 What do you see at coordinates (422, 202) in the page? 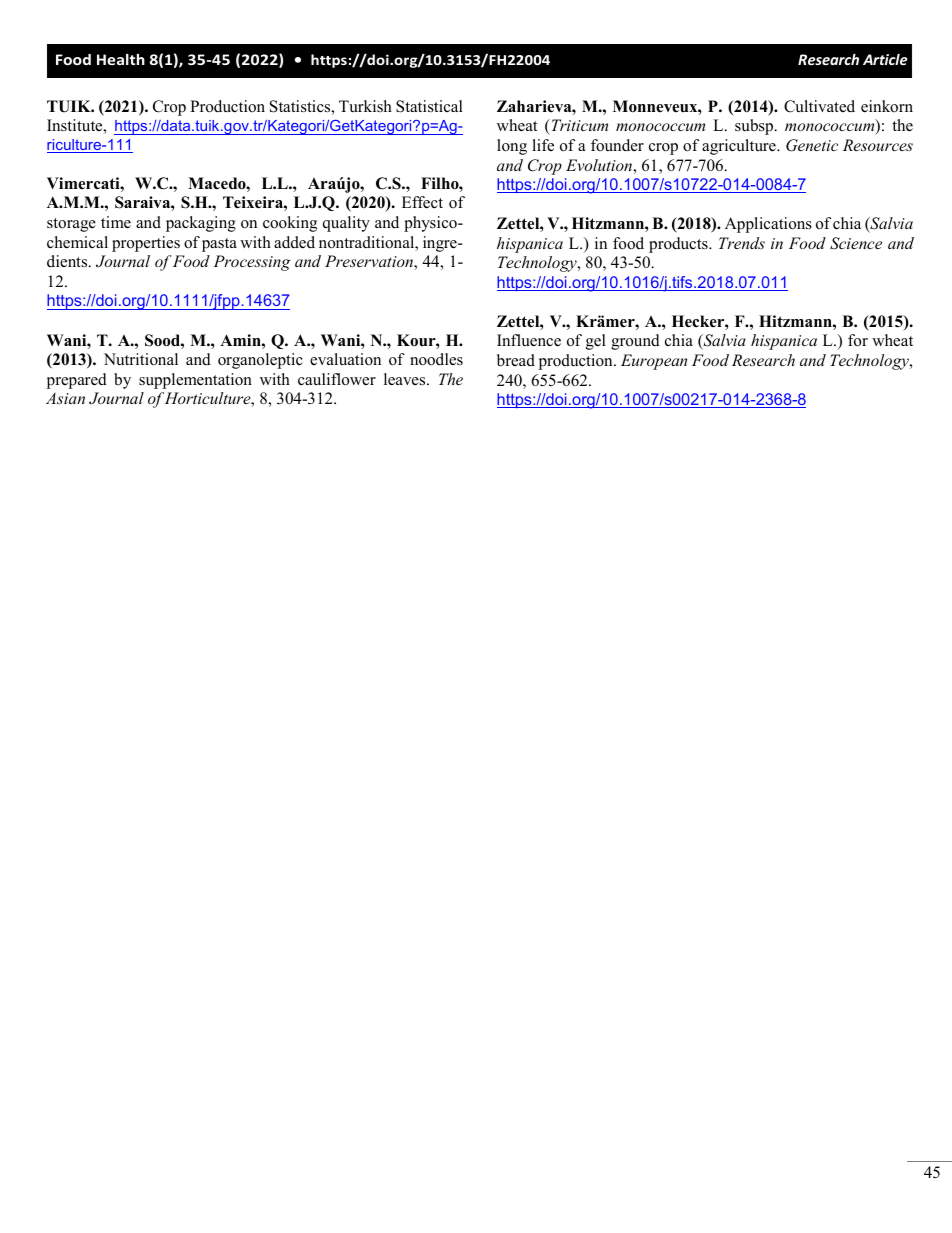
I see `Effect` at bounding box center [422, 202].
